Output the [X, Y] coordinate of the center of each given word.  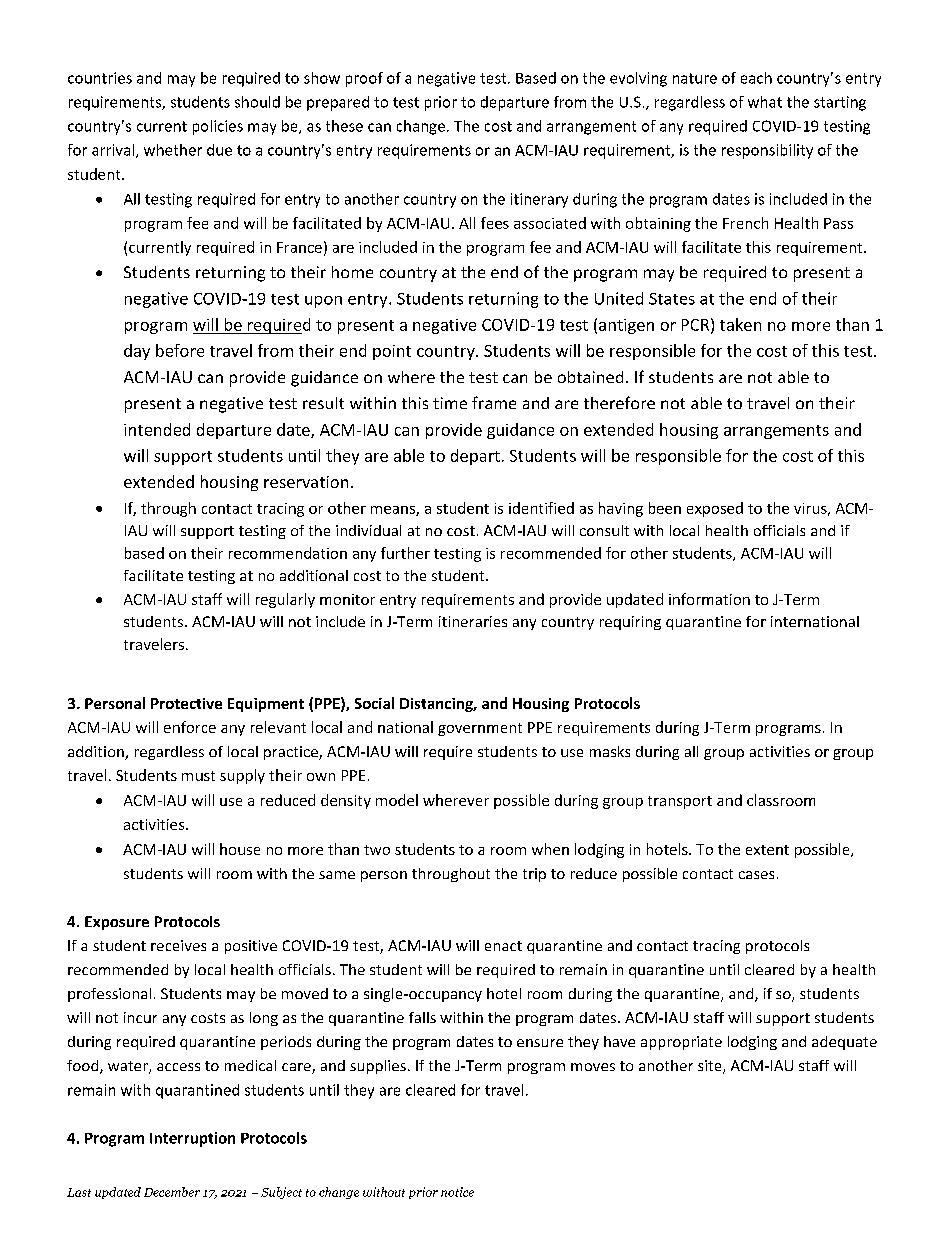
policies [218, 127]
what [765, 102]
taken [740, 324]
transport [680, 802]
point [392, 352]
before [180, 350]
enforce [190, 727]
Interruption [192, 1139]
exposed [715, 509]
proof [364, 79]
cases [756, 875]
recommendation [288, 553]
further [405, 553]
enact [503, 946]
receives [178, 945]
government [480, 729]
